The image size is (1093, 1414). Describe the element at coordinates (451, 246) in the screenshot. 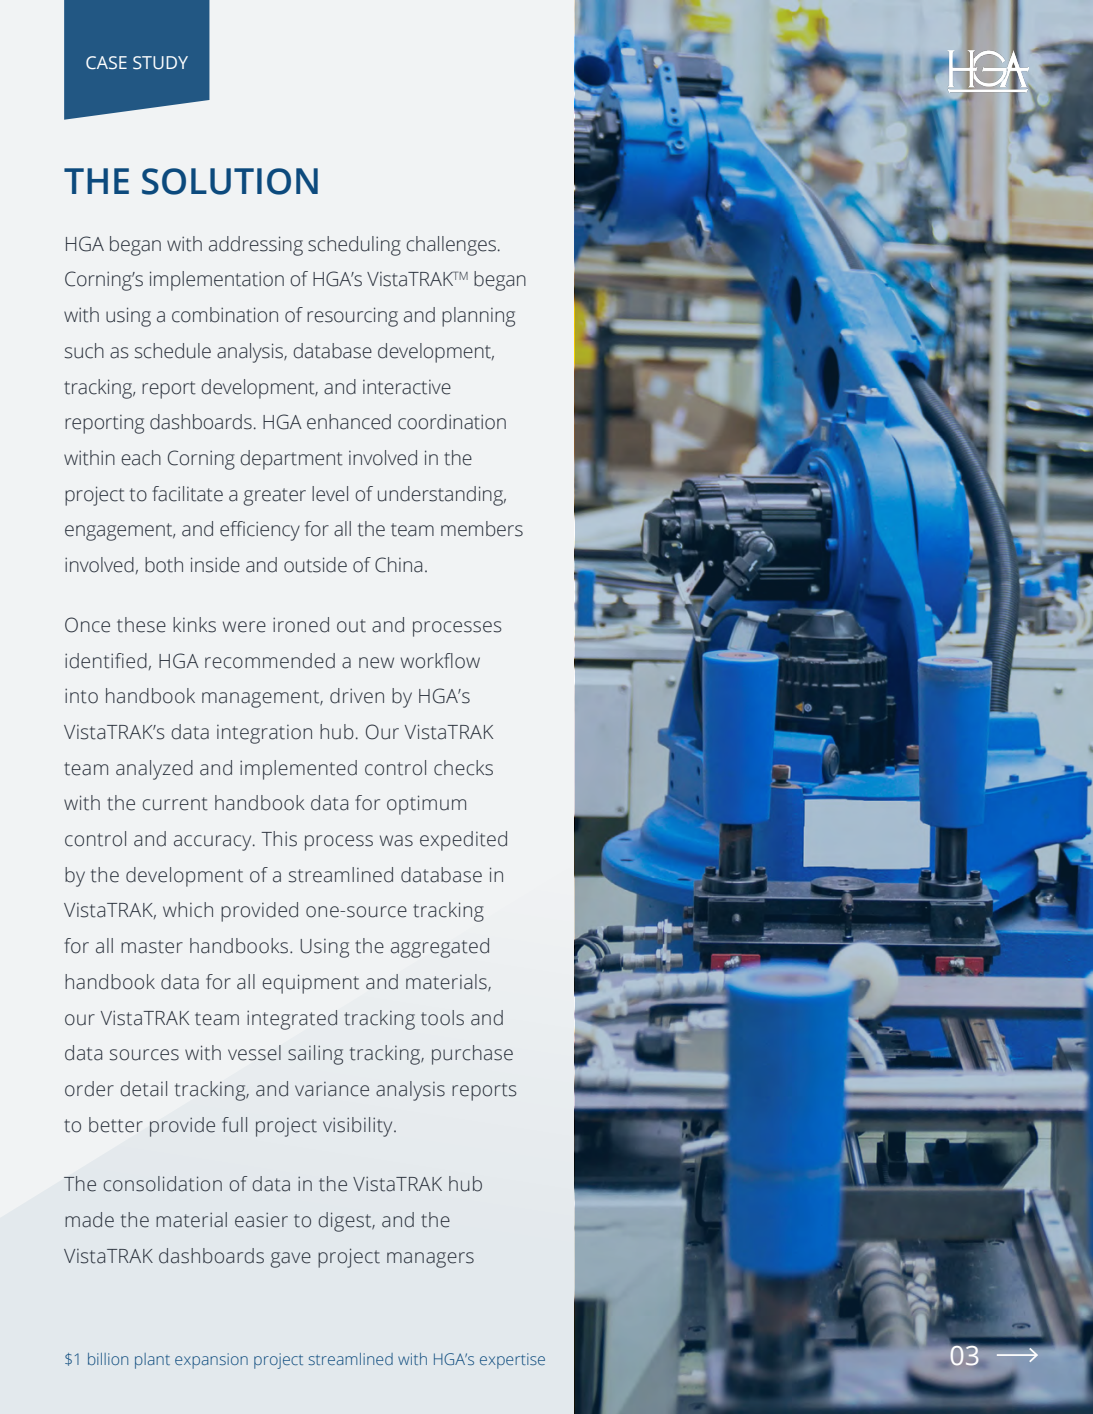

I see `challenges` at that location.
